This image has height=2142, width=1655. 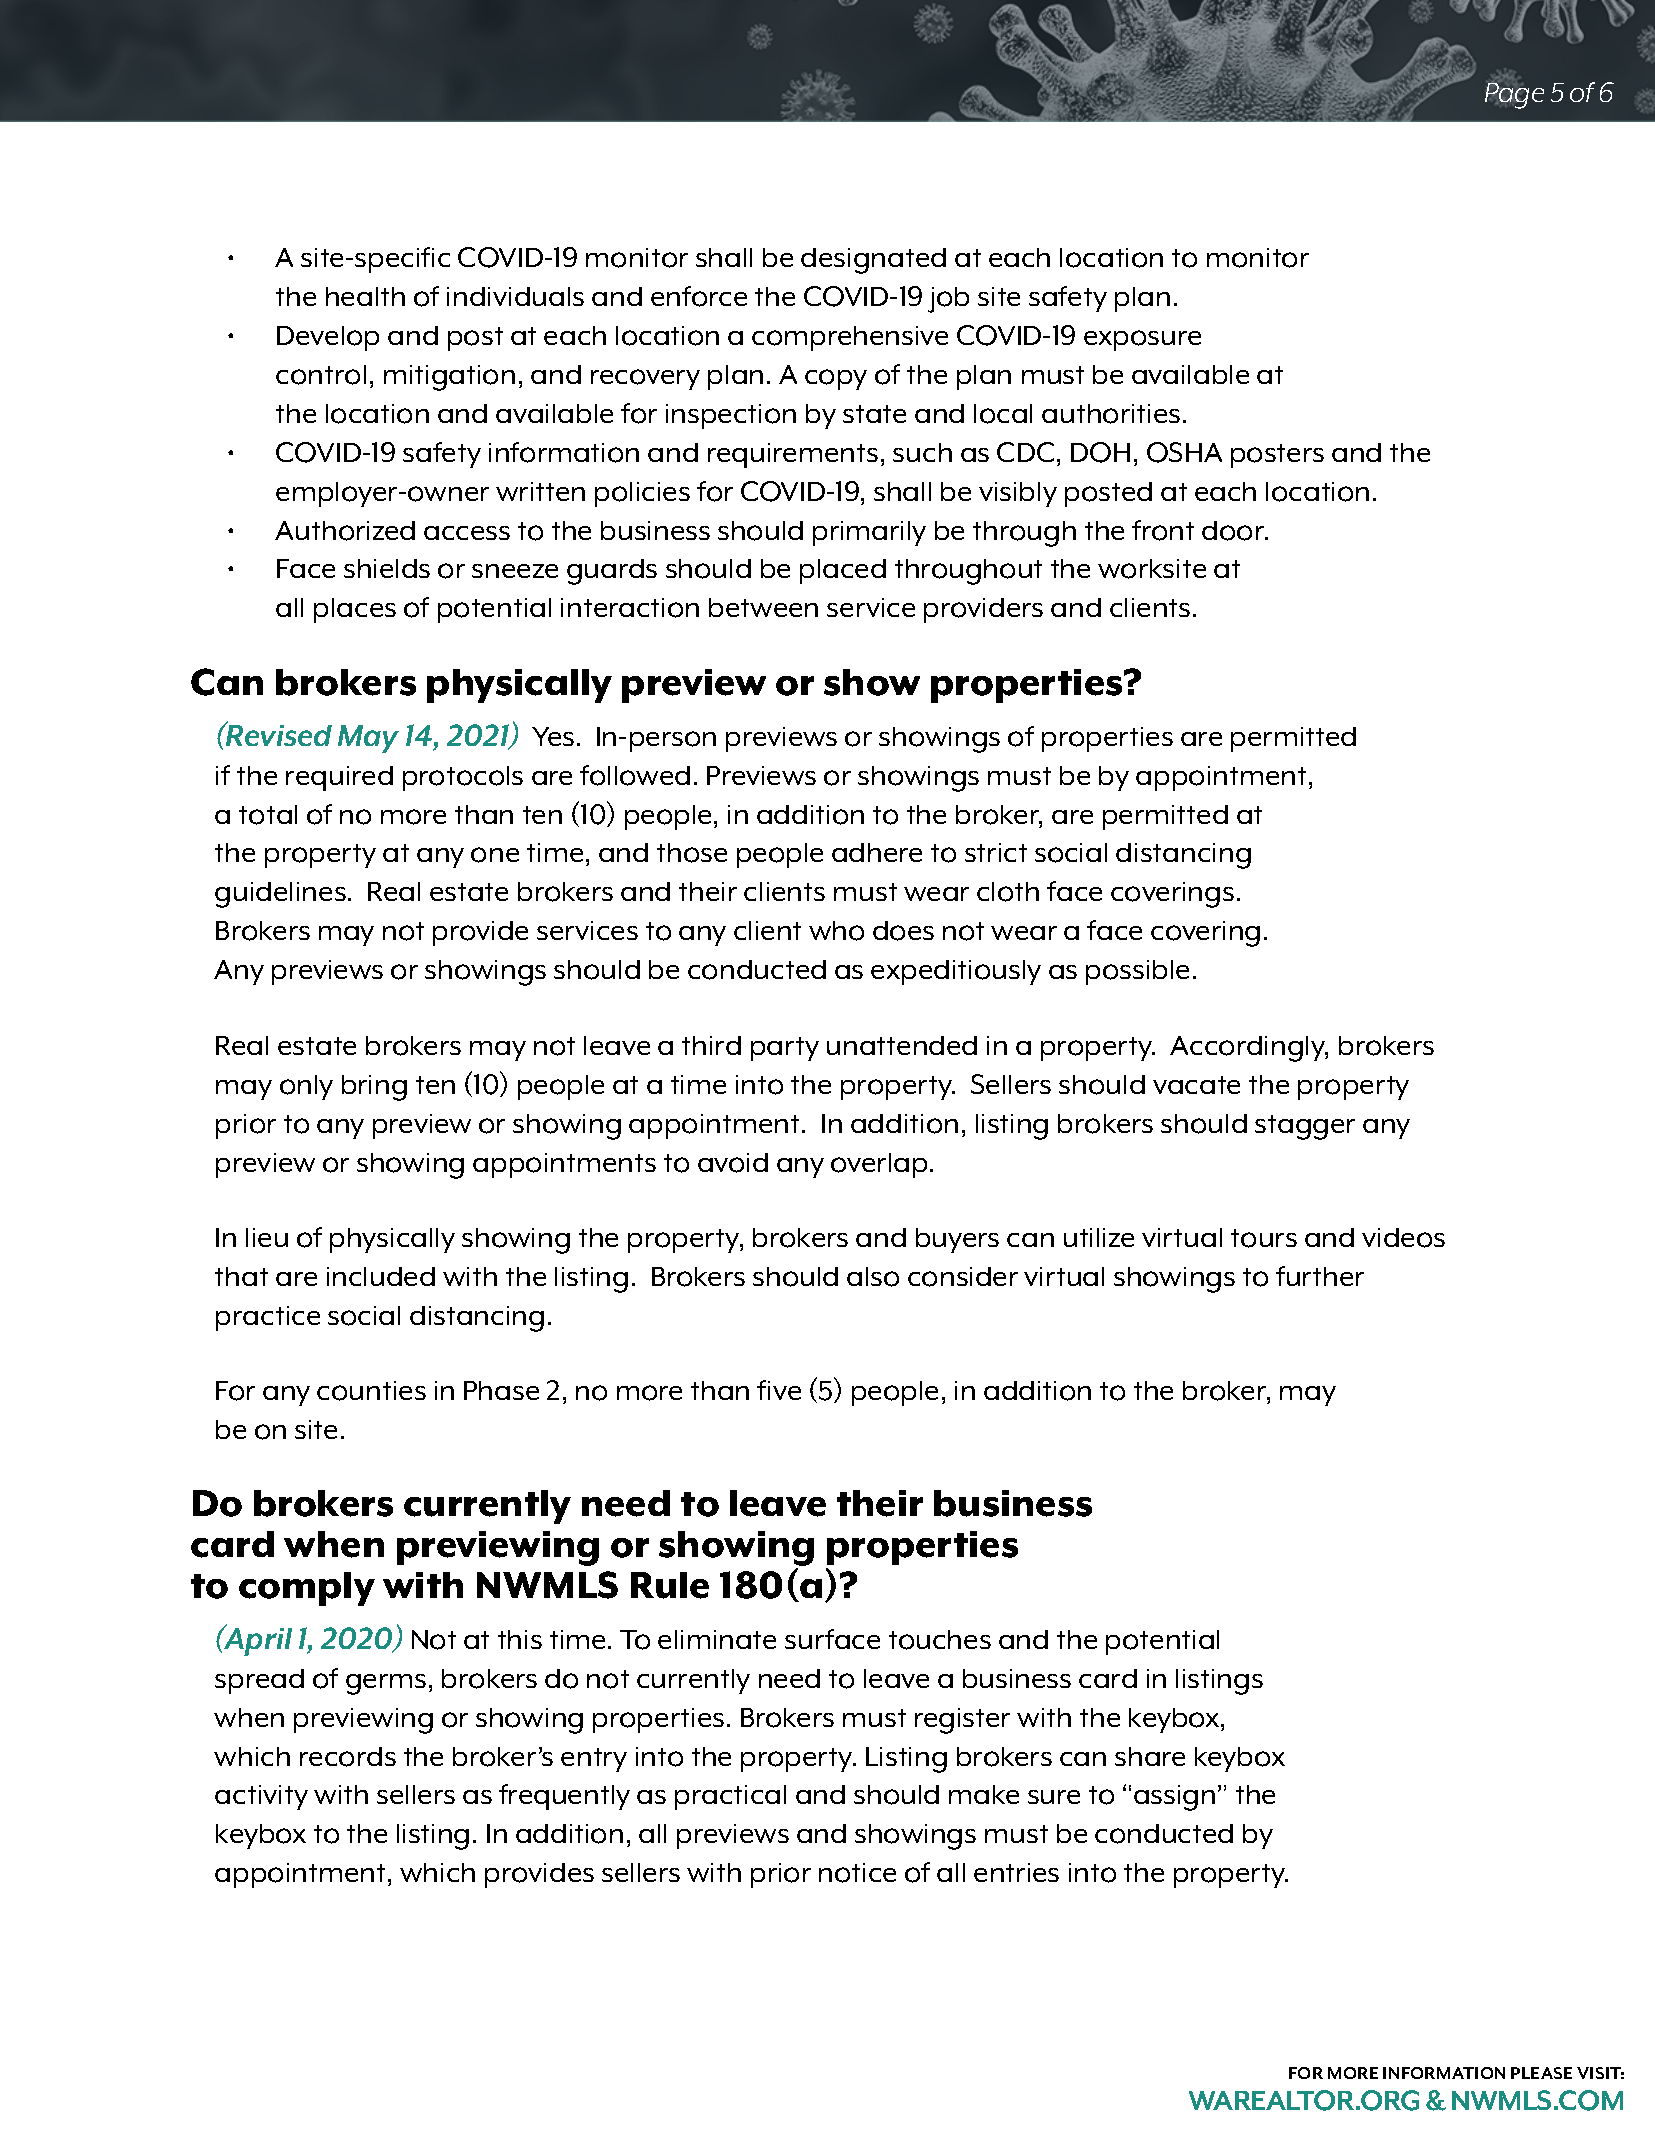 I want to click on health, so click(x=365, y=296).
